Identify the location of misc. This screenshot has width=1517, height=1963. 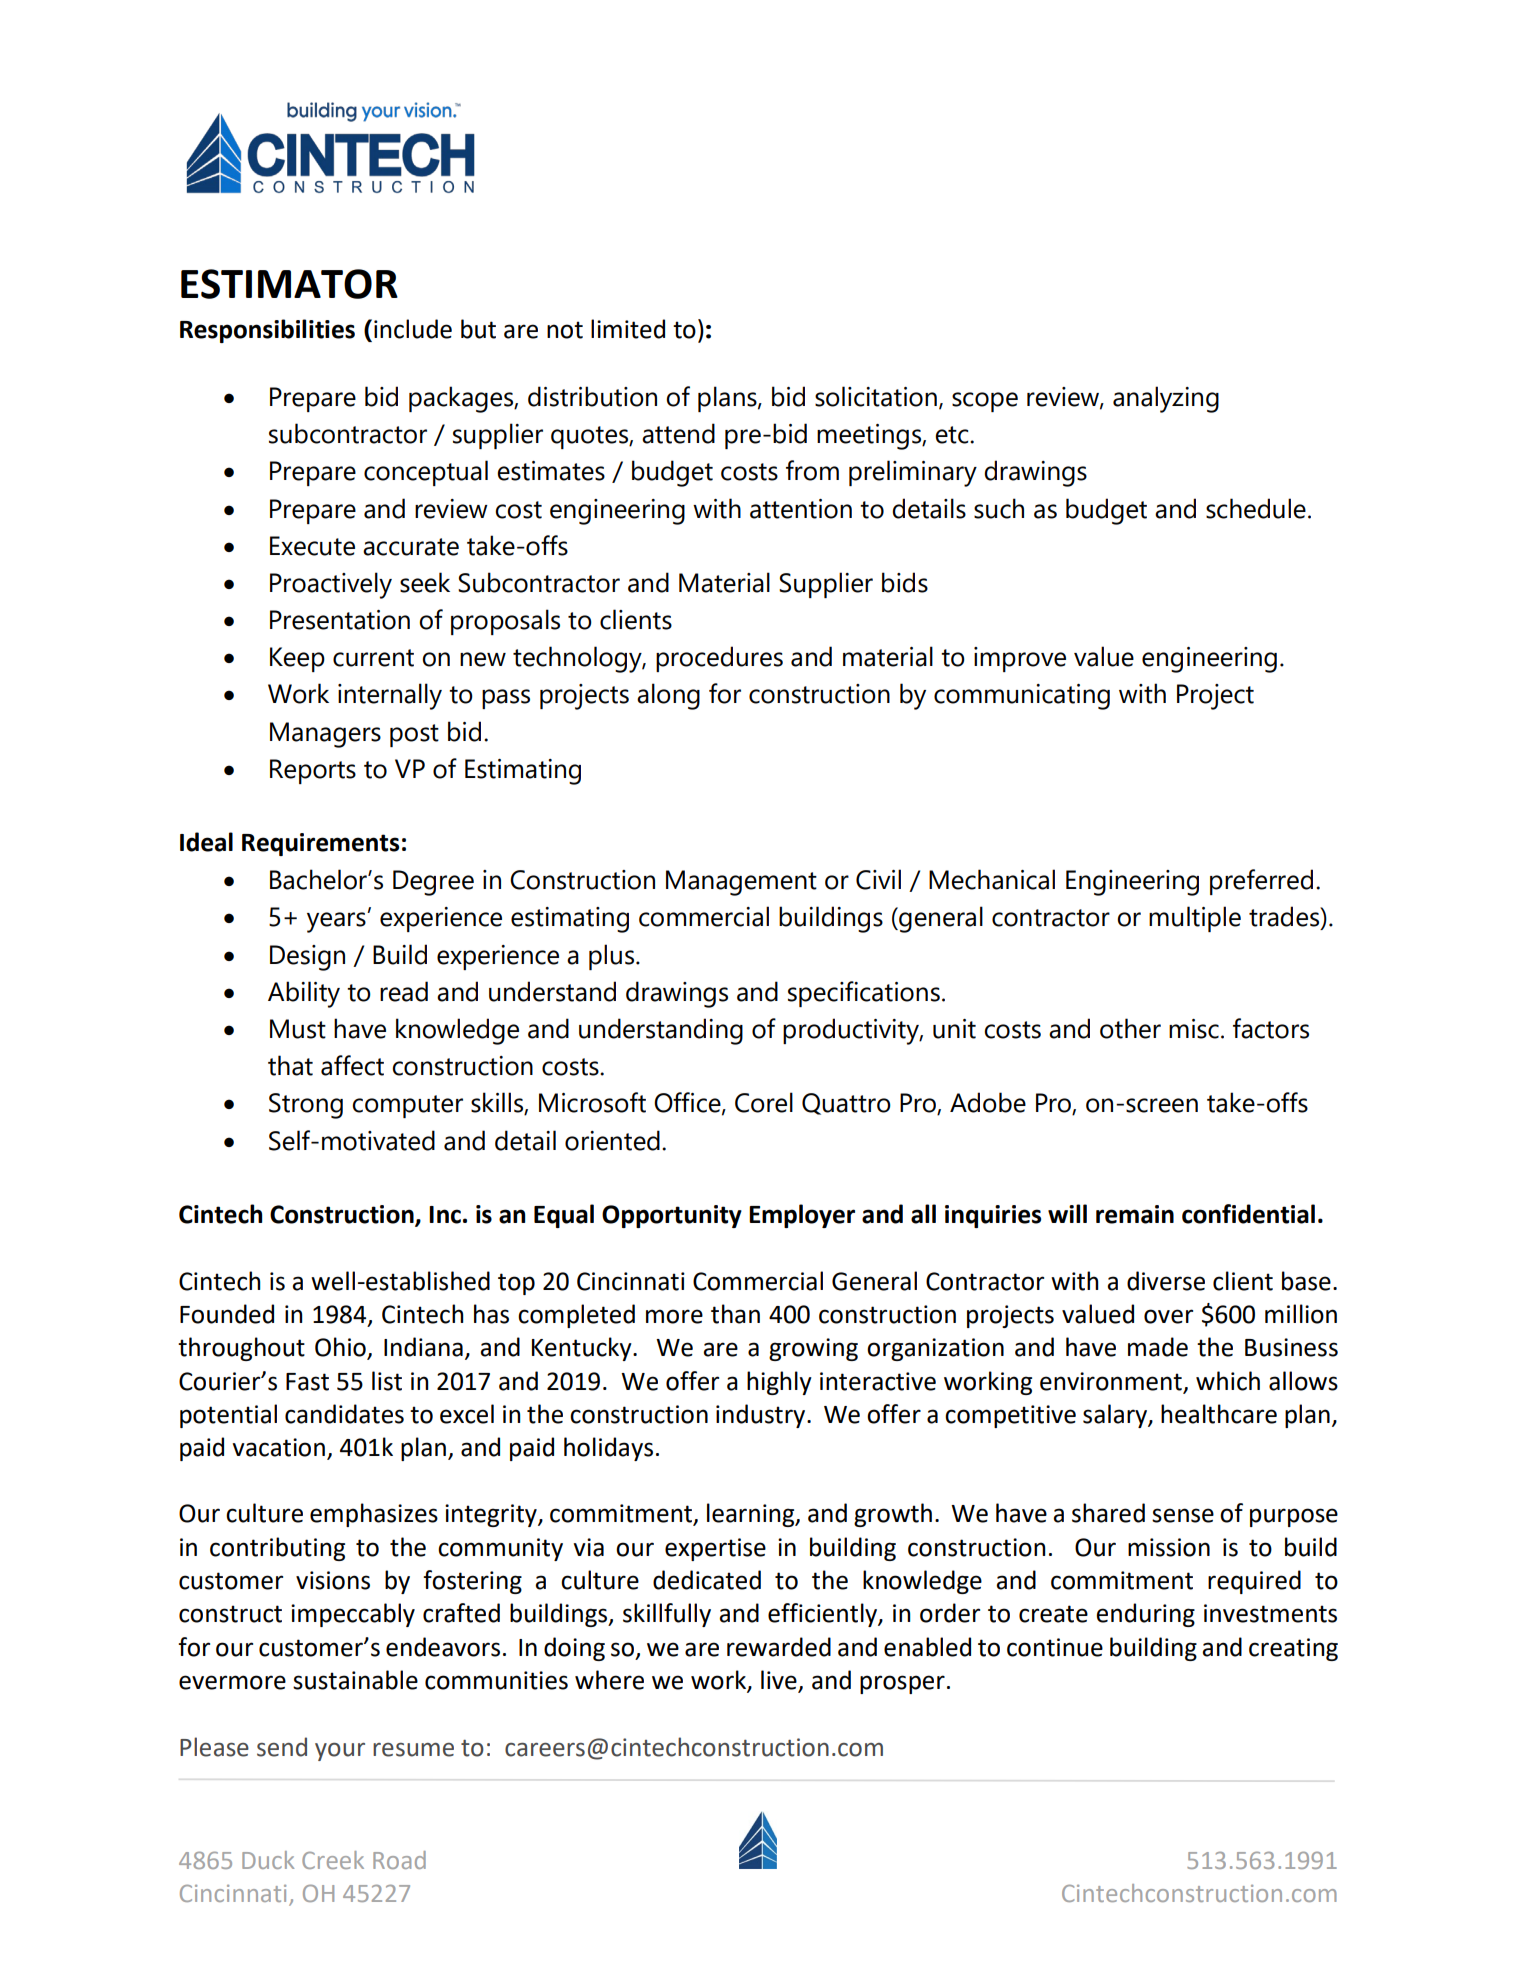
(1194, 1029).
